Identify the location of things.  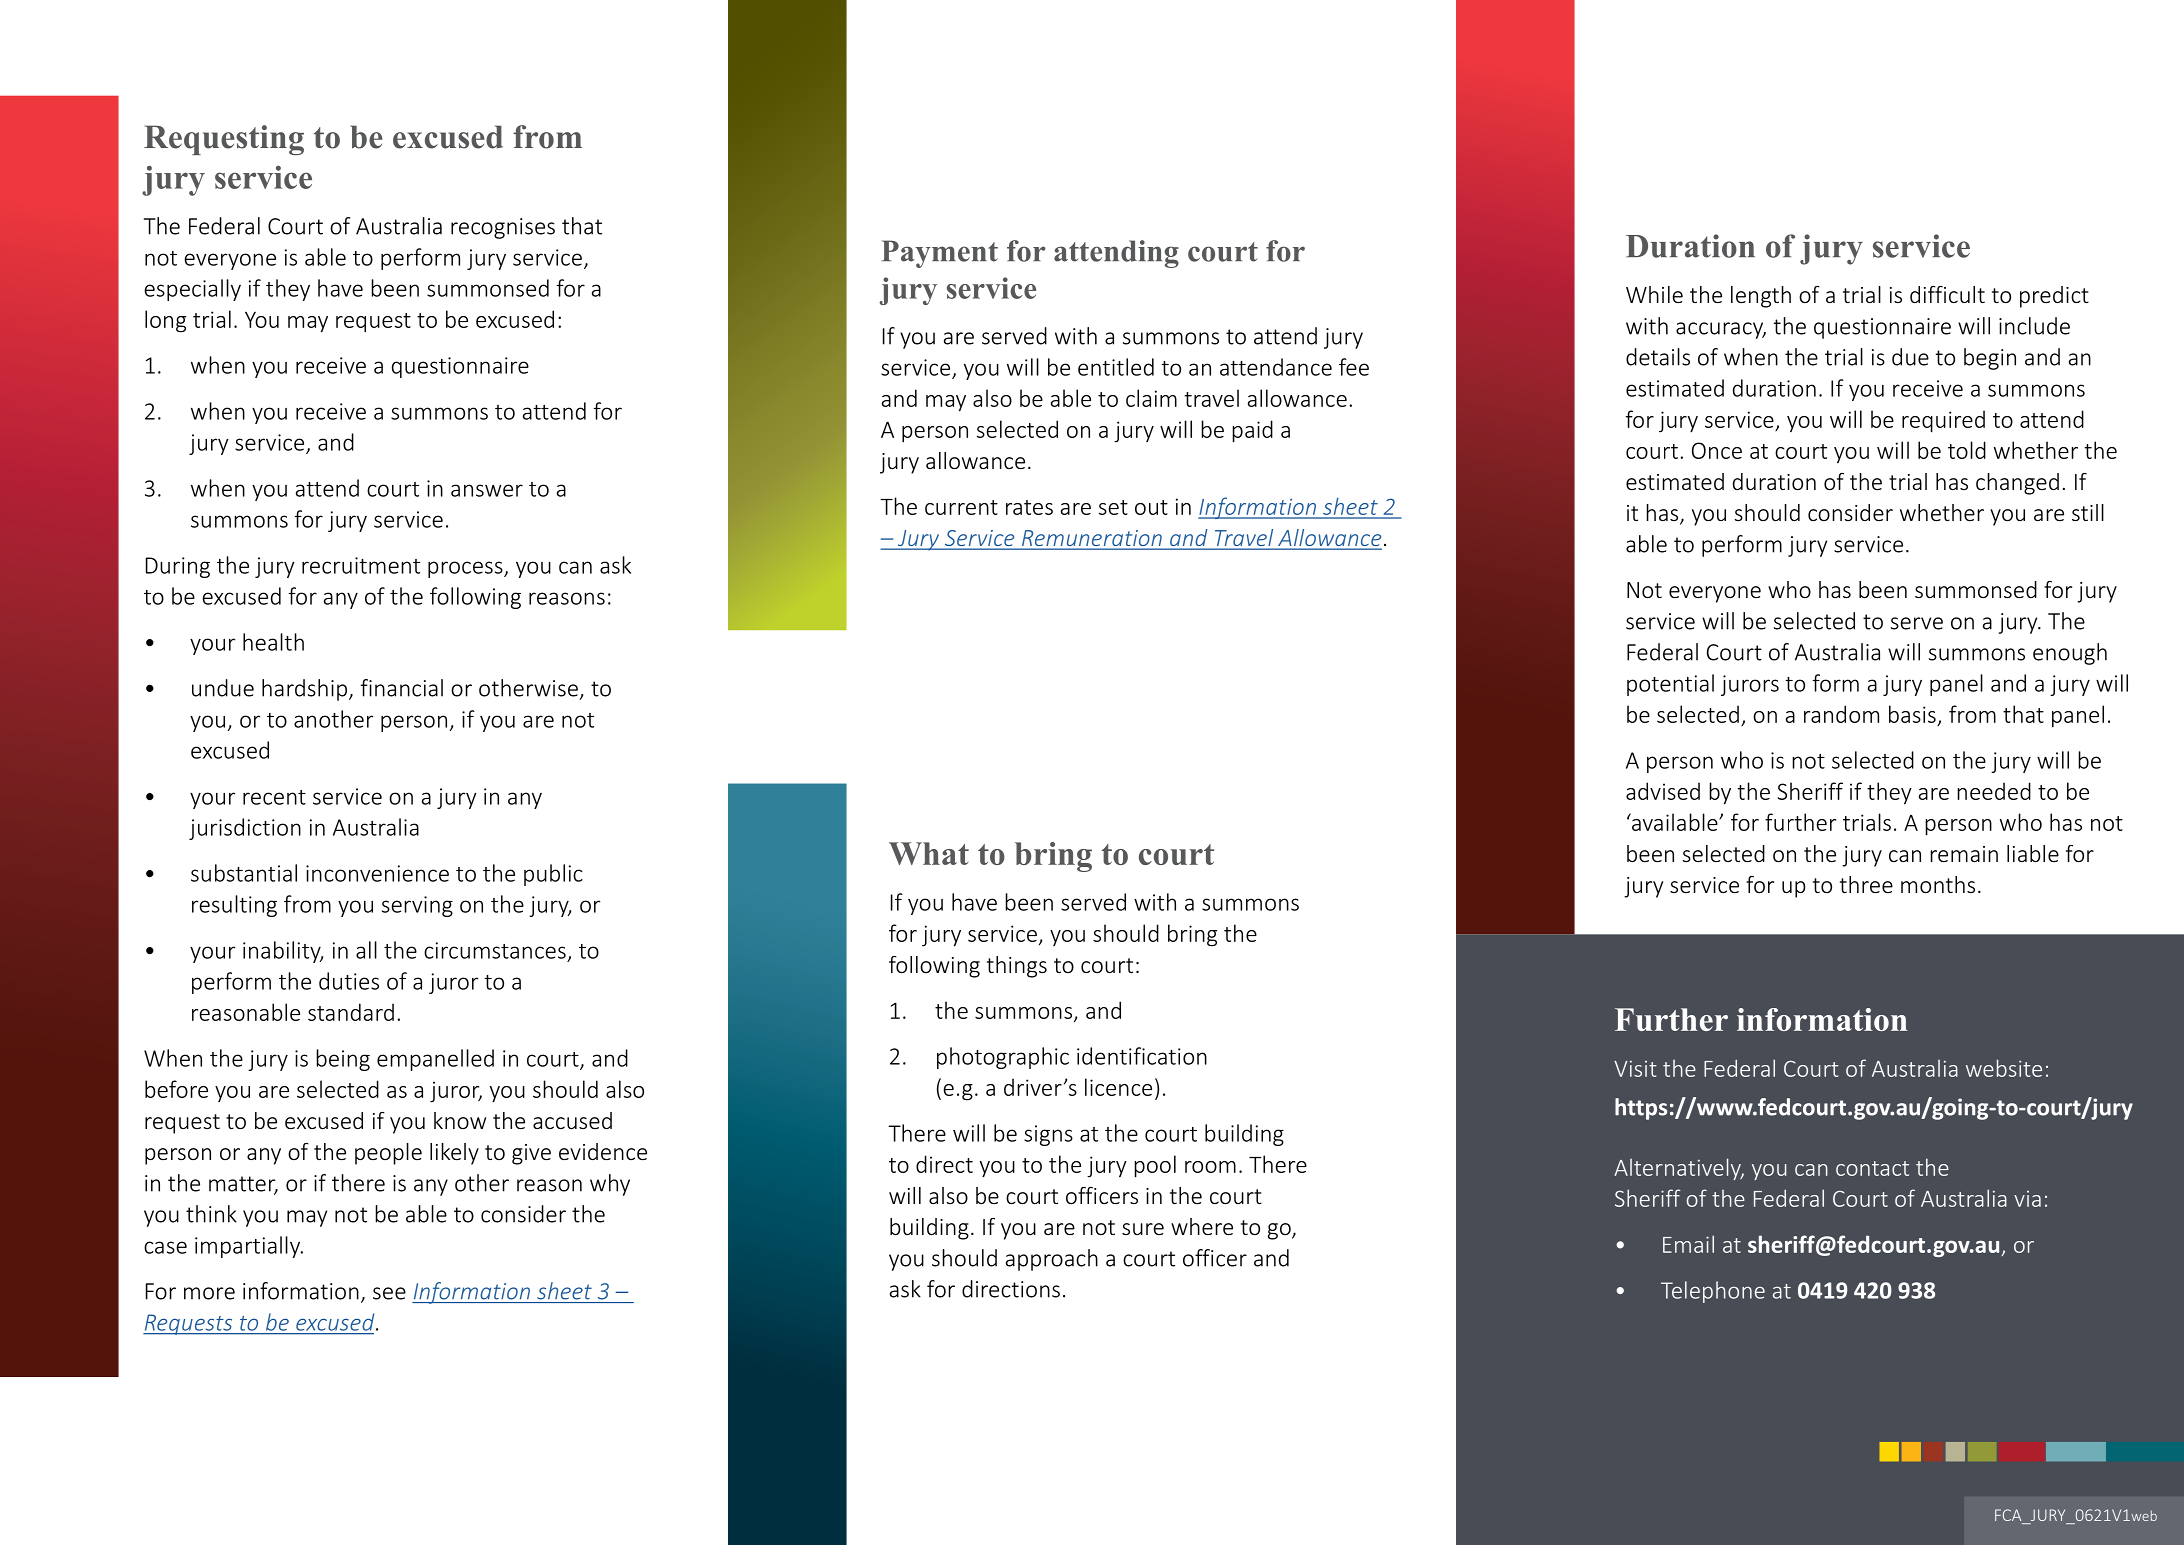
(1017, 967).
